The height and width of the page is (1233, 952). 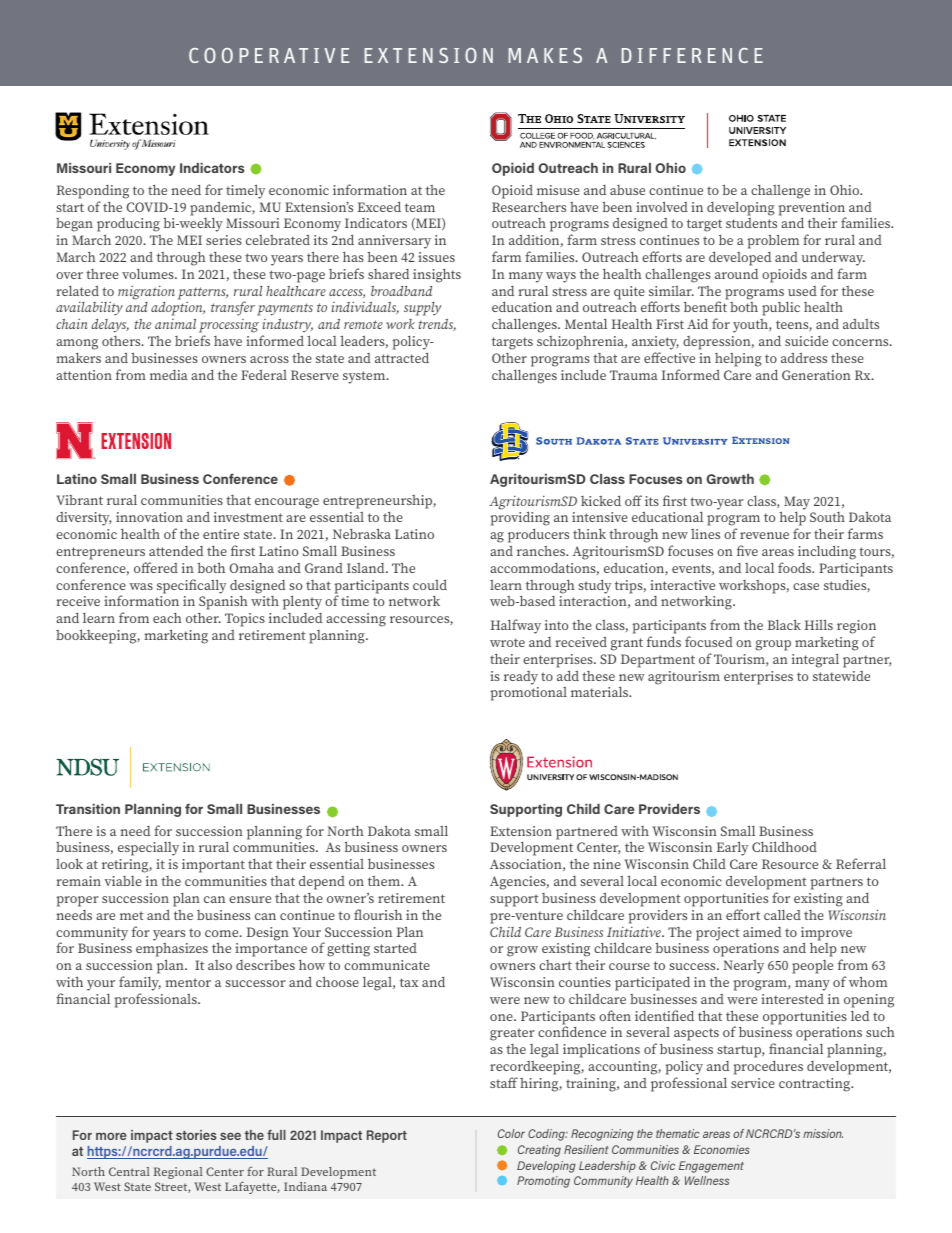 What do you see at coordinates (437, 325) in the page?
I see `trends` at bounding box center [437, 325].
